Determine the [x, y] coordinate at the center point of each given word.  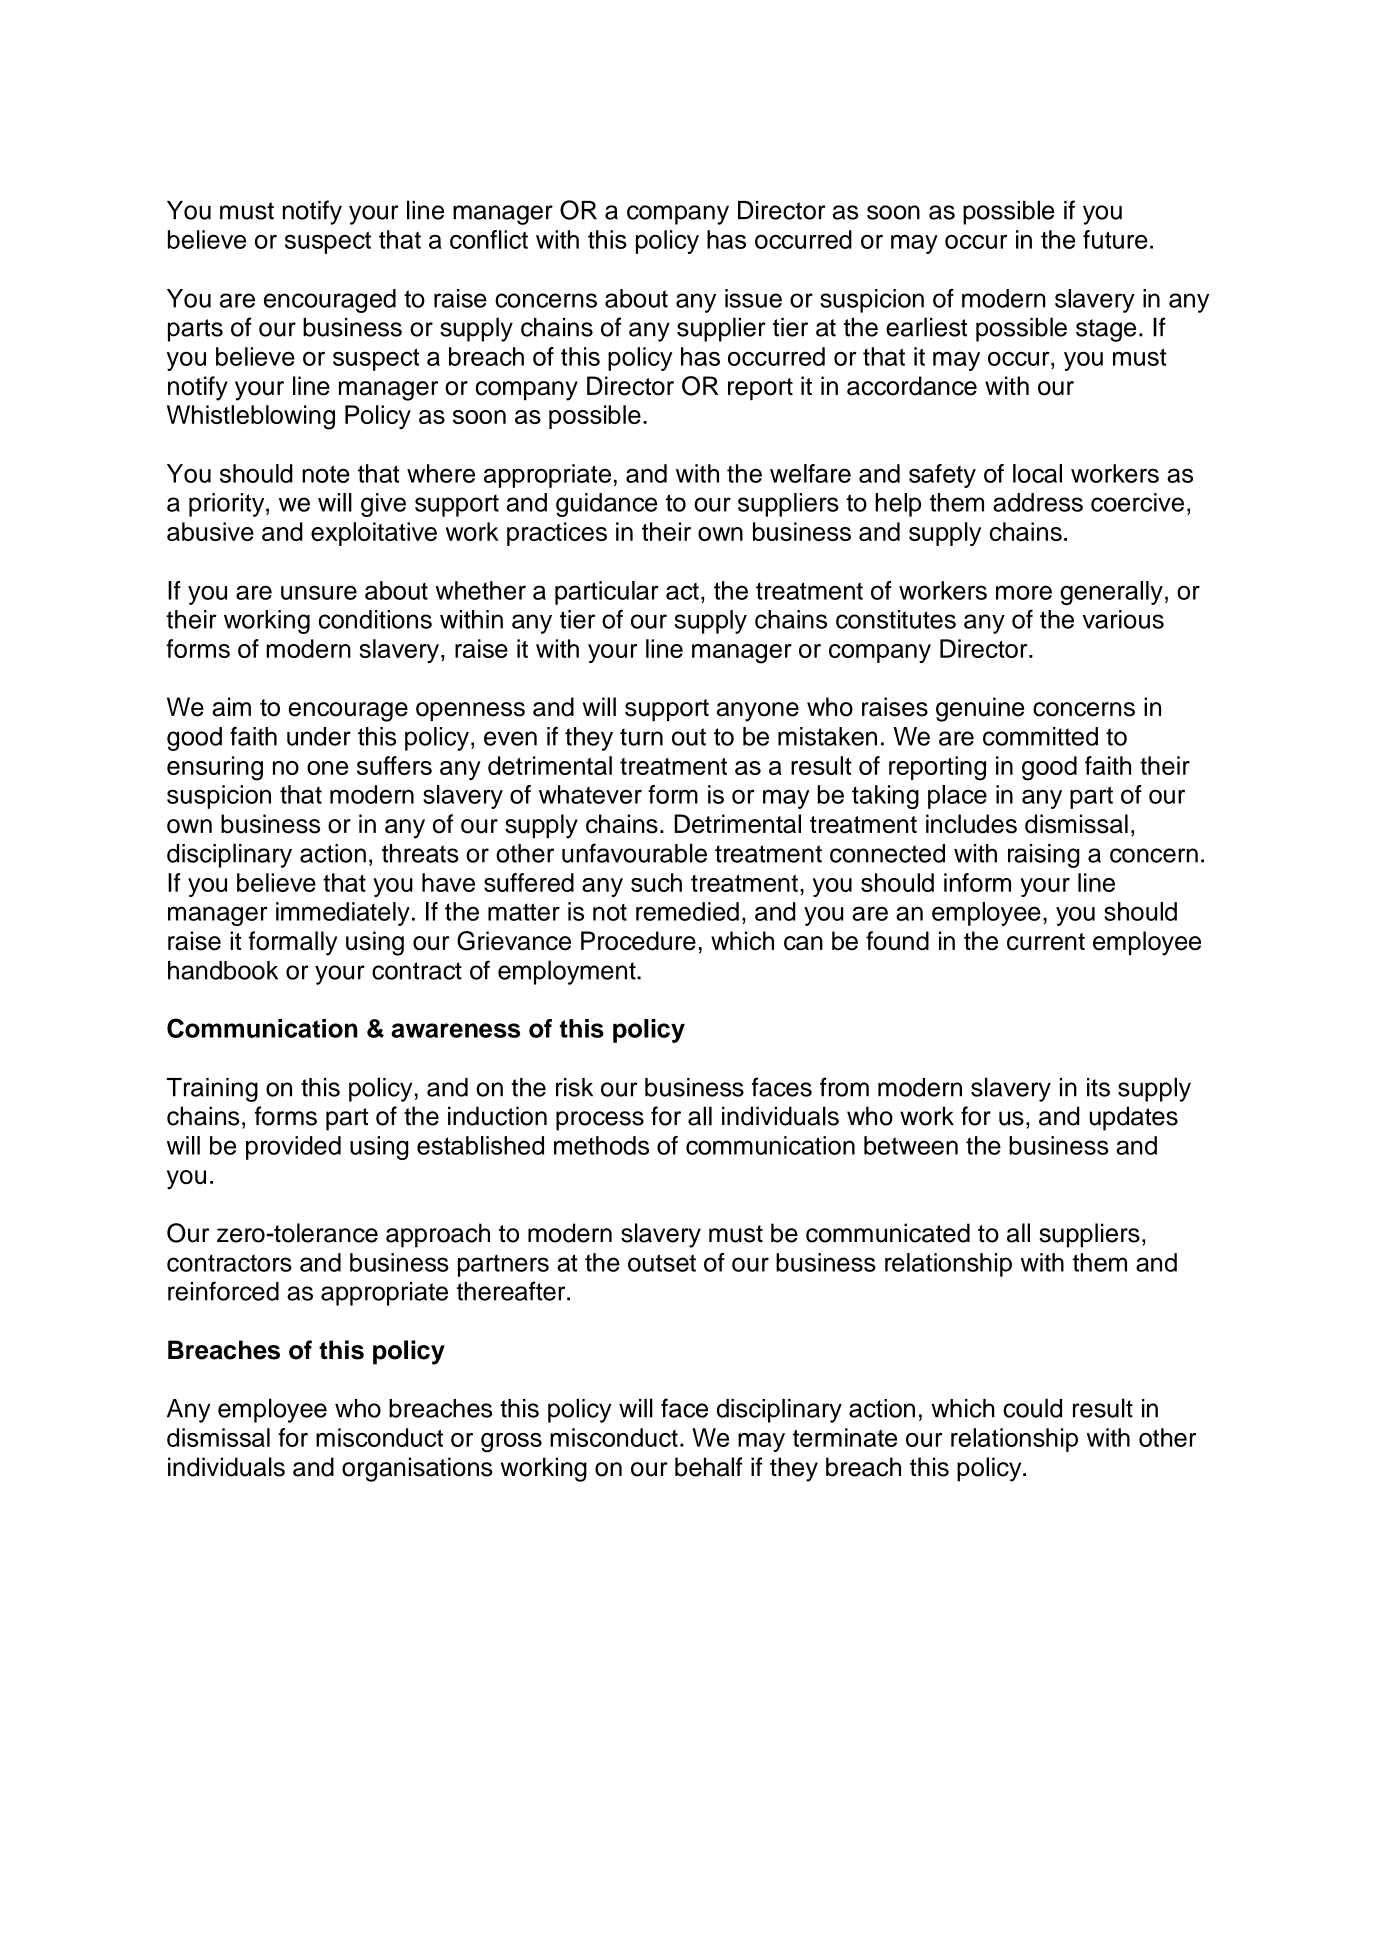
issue [753, 298]
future [1115, 239]
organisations [417, 1469]
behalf [709, 1467]
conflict [489, 239]
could [1032, 1408]
